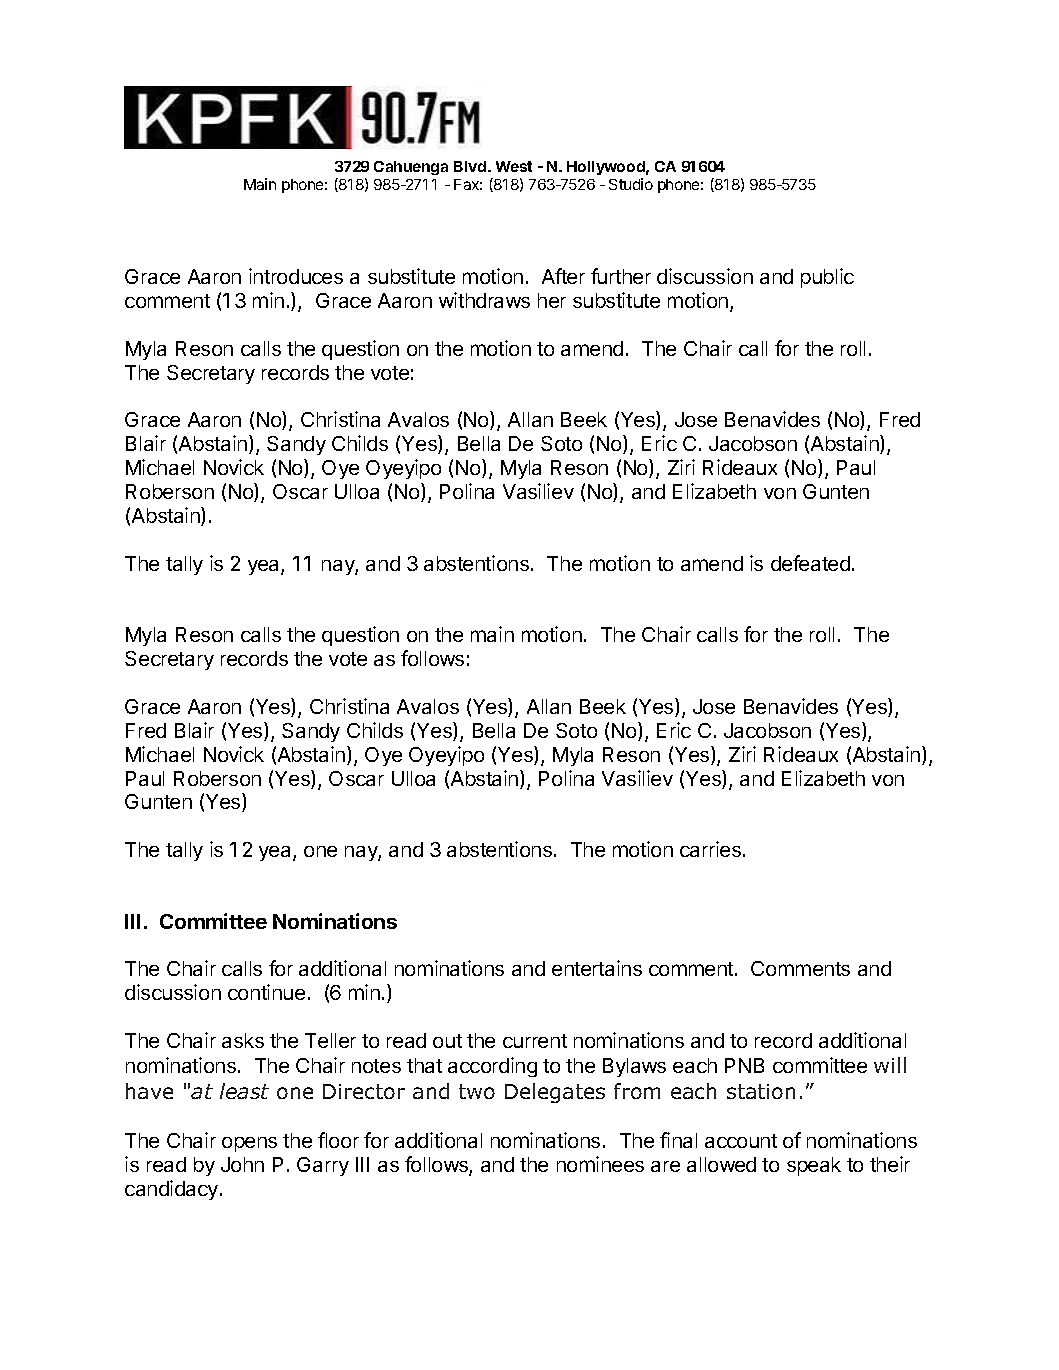 The height and width of the page is (1370, 1059). I want to click on West, so click(514, 166).
